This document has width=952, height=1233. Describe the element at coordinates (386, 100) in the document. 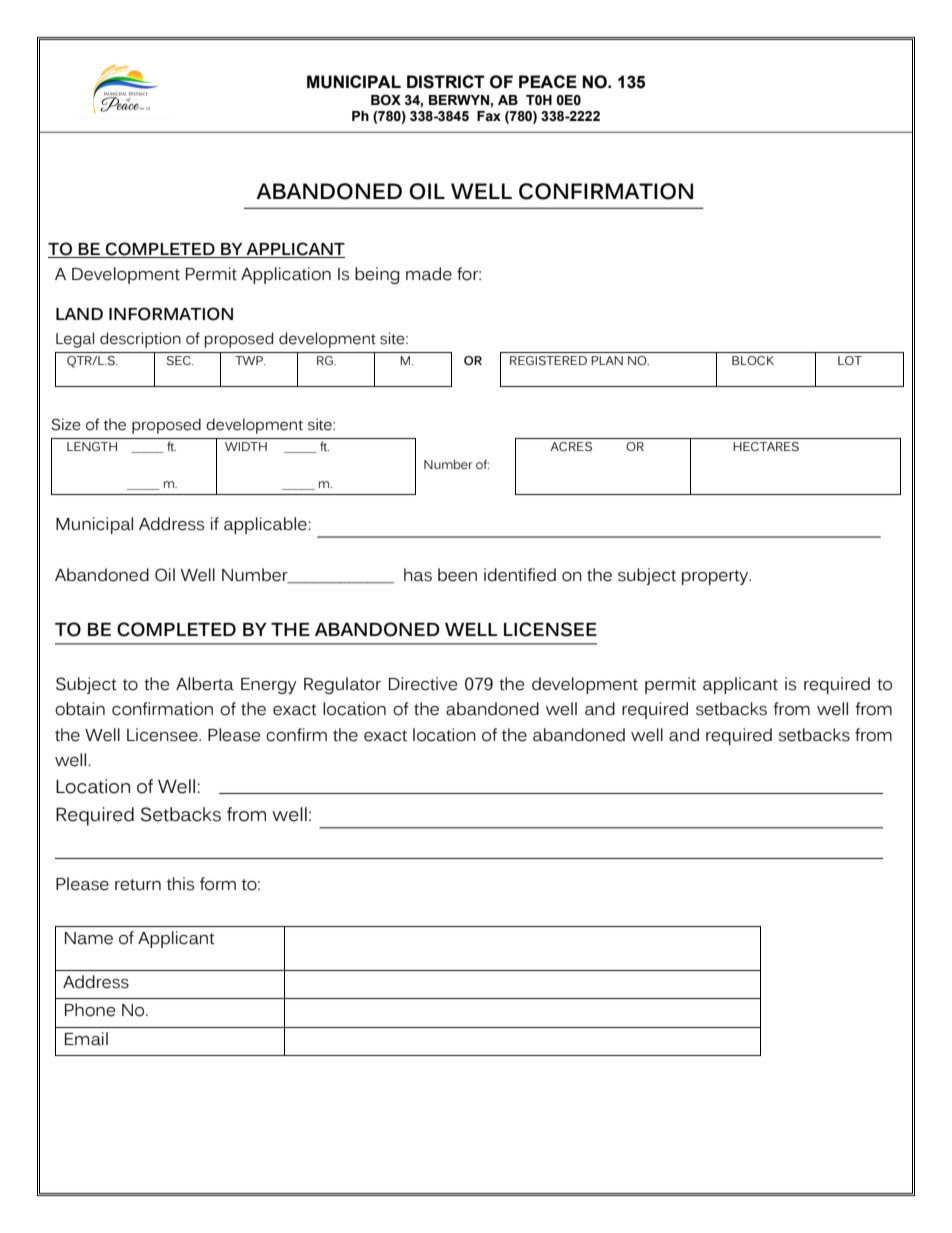

I see `BOX` at that location.
